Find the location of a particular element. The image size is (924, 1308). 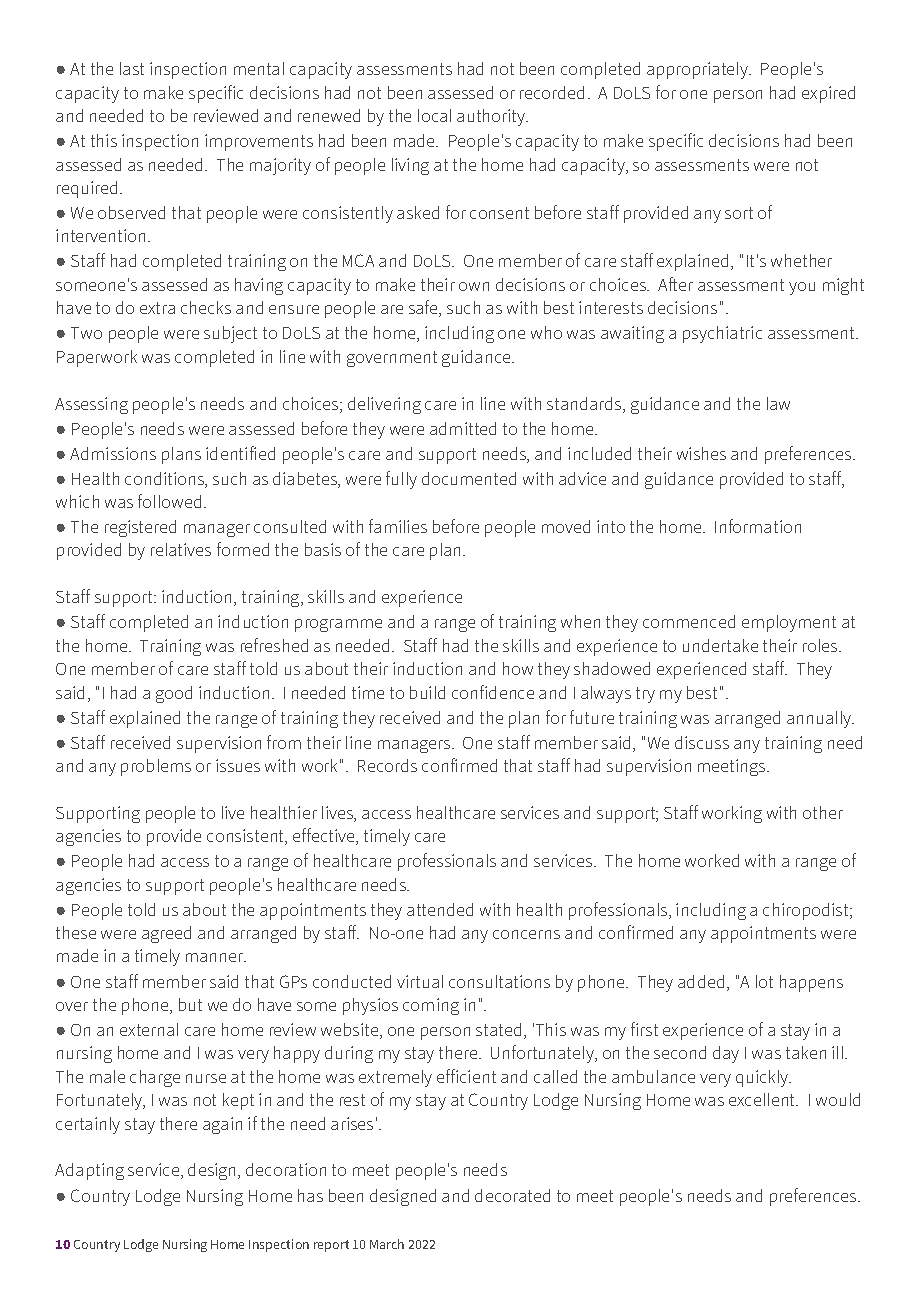

documented is located at coordinates (469, 478).
